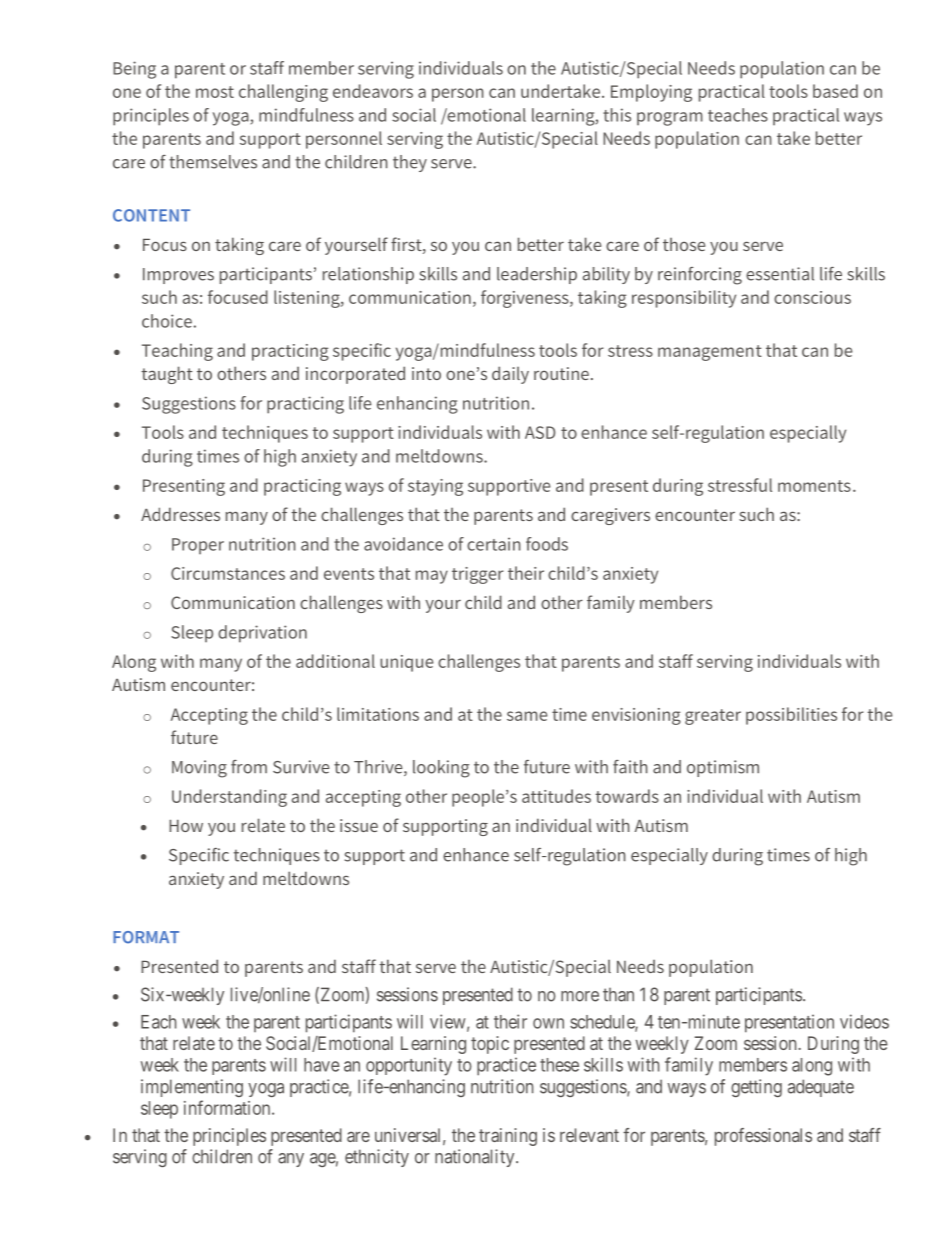 This document has height=1233, width=952. Describe the element at coordinates (617, 115) in the document. I see `this` at that location.
